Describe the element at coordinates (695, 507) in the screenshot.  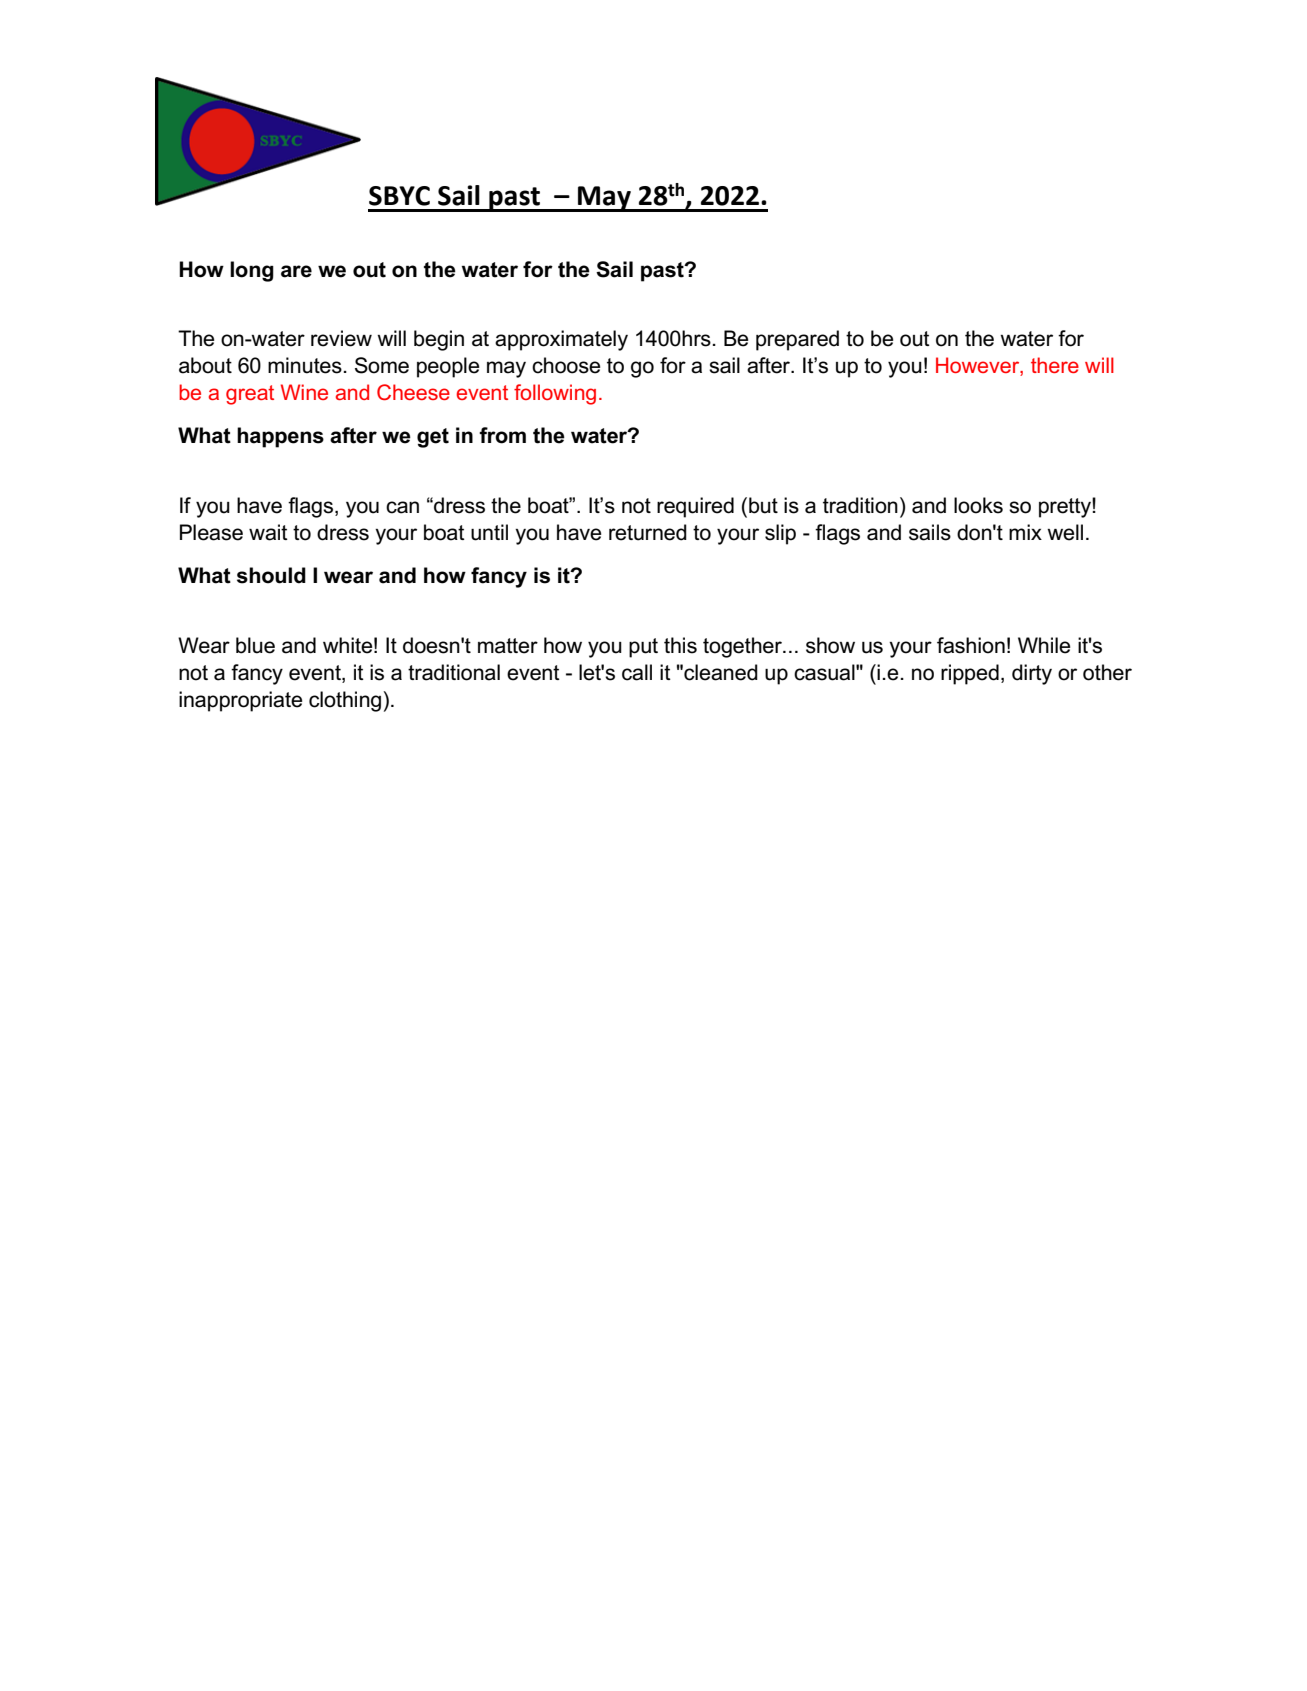
I see `required` at that location.
